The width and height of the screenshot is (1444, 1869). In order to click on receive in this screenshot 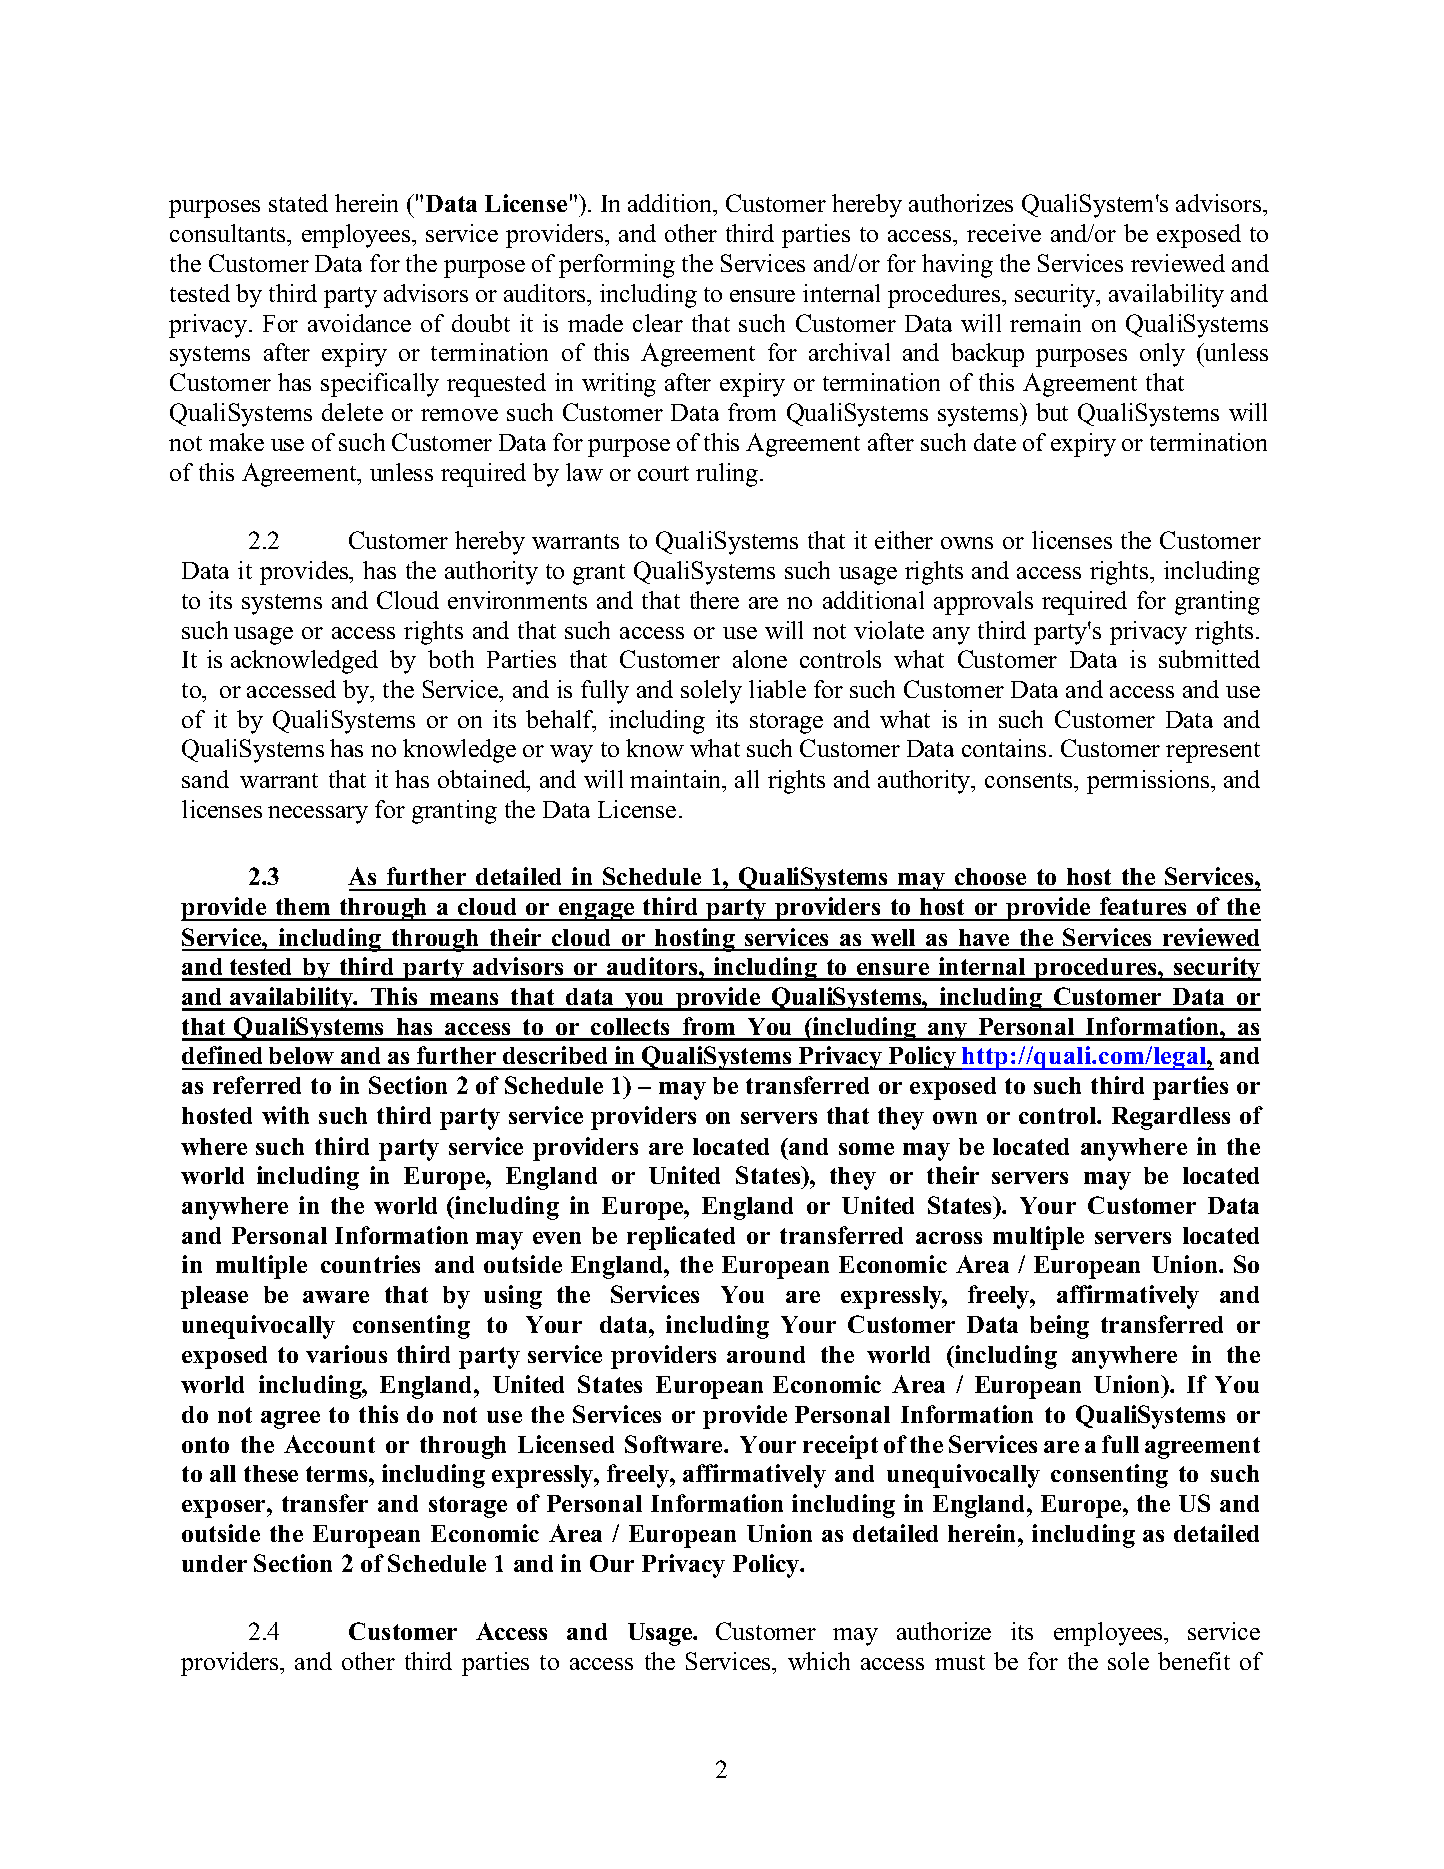, I will do `click(1004, 233)`.
